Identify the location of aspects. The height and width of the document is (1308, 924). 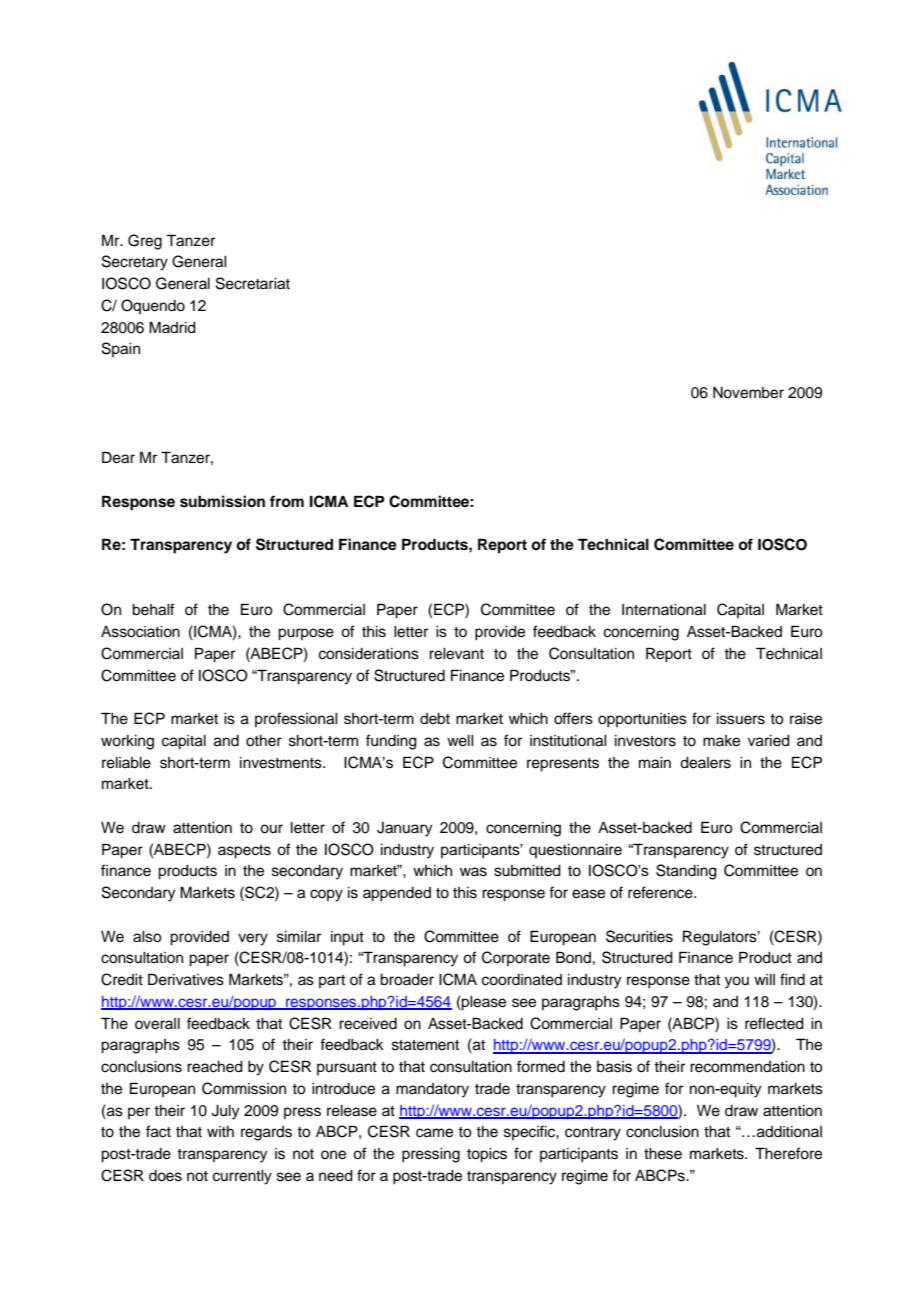
(244, 852).
